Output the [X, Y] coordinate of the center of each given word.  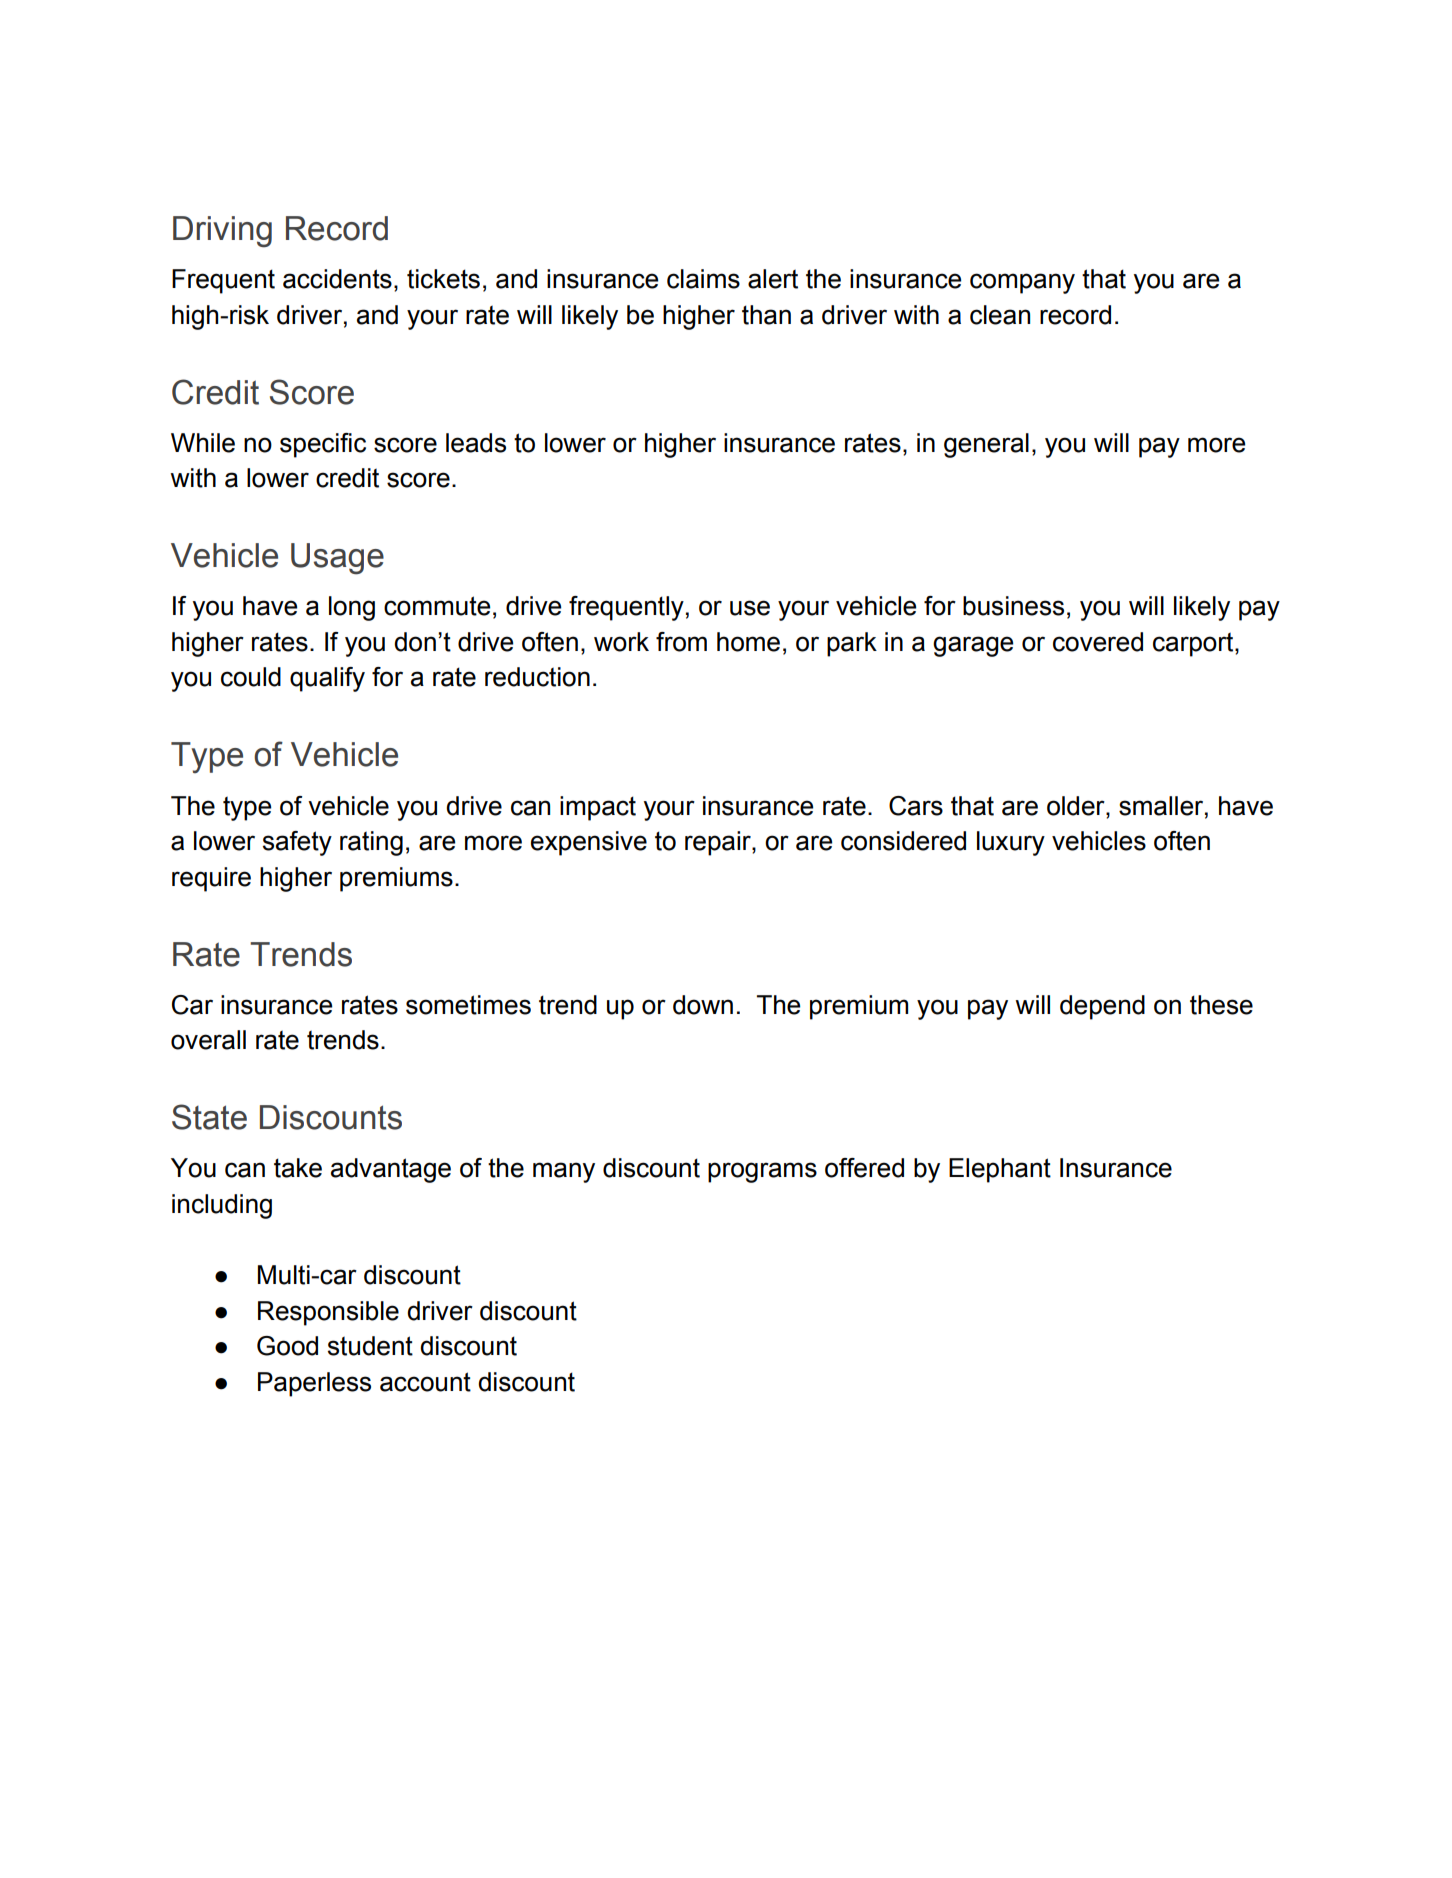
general [986, 445]
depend [1102, 1007]
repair [719, 843]
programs [762, 1172]
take [298, 1168]
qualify [327, 679]
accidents [337, 279]
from [681, 642]
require [211, 879]
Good [287, 1346]
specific [323, 445]
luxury [1011, 843]
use [750, 608]
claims [703, 279]
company [1022, 283]
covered [1098, 642]
